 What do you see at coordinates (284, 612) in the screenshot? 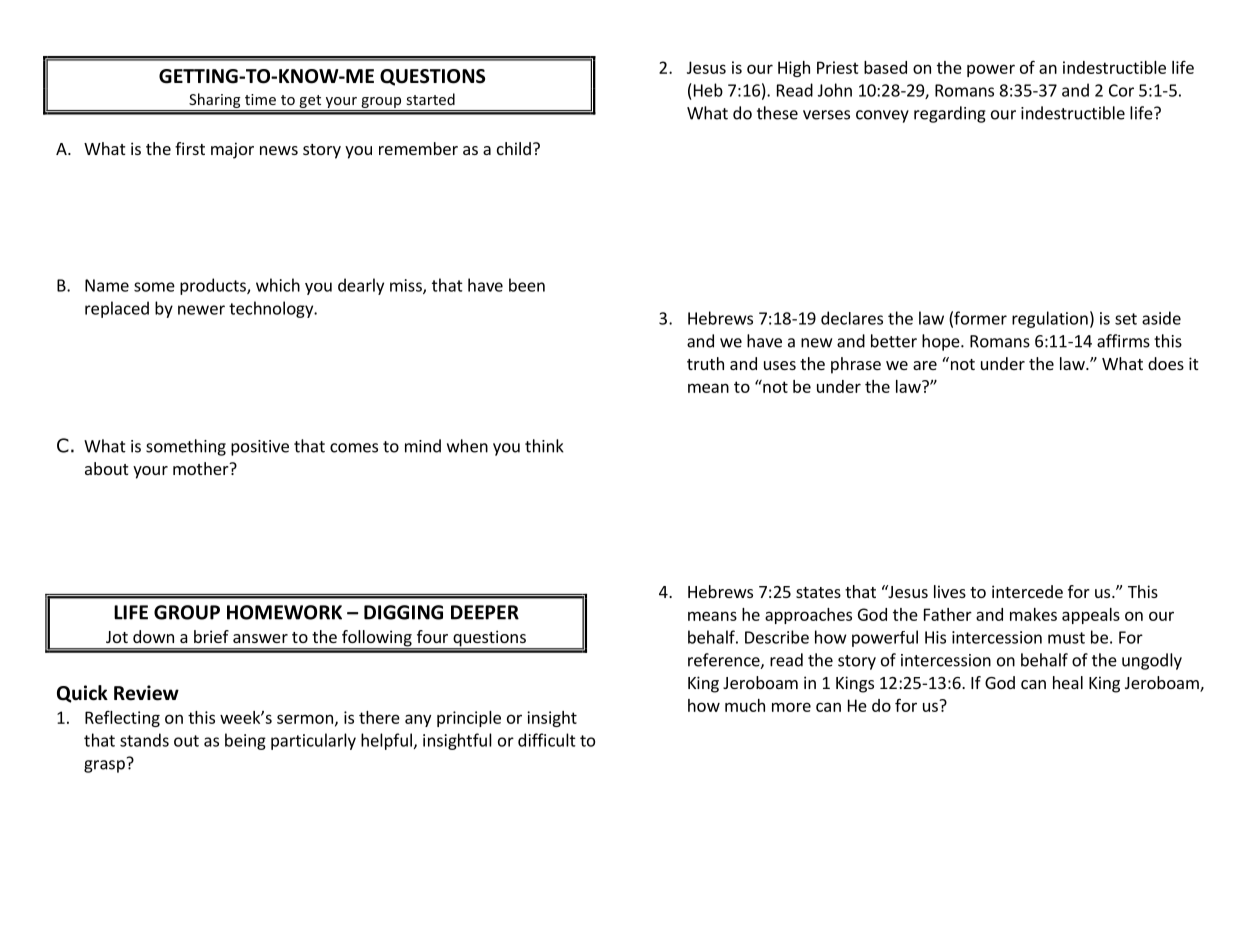
I see `HOMEWORK` at bounding box center [284, 612].
